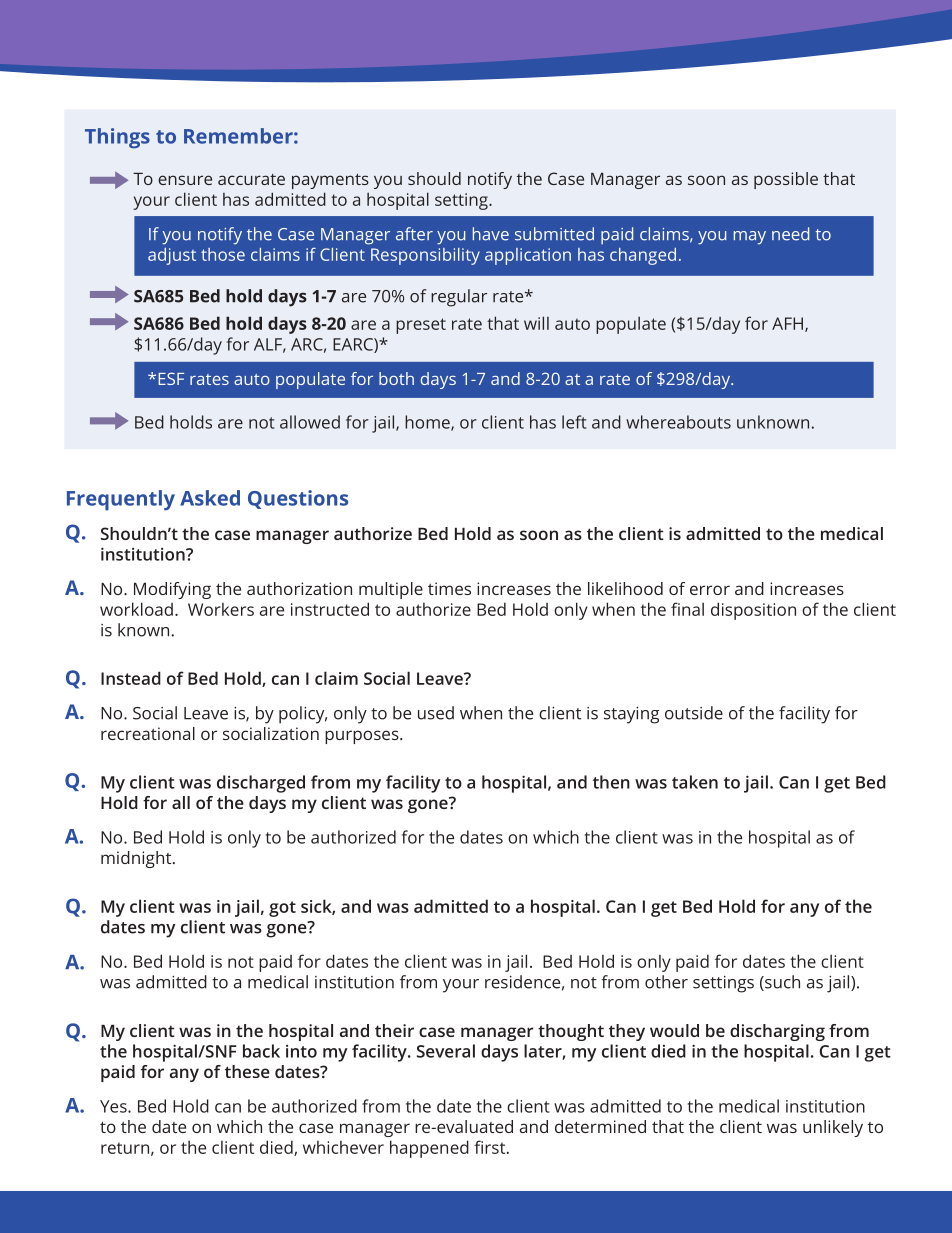 The height and width of the image is (1233, 952). What do you see at coordinates (428, 423) in the image?
I see `home` at bounding box center [428, 423].
